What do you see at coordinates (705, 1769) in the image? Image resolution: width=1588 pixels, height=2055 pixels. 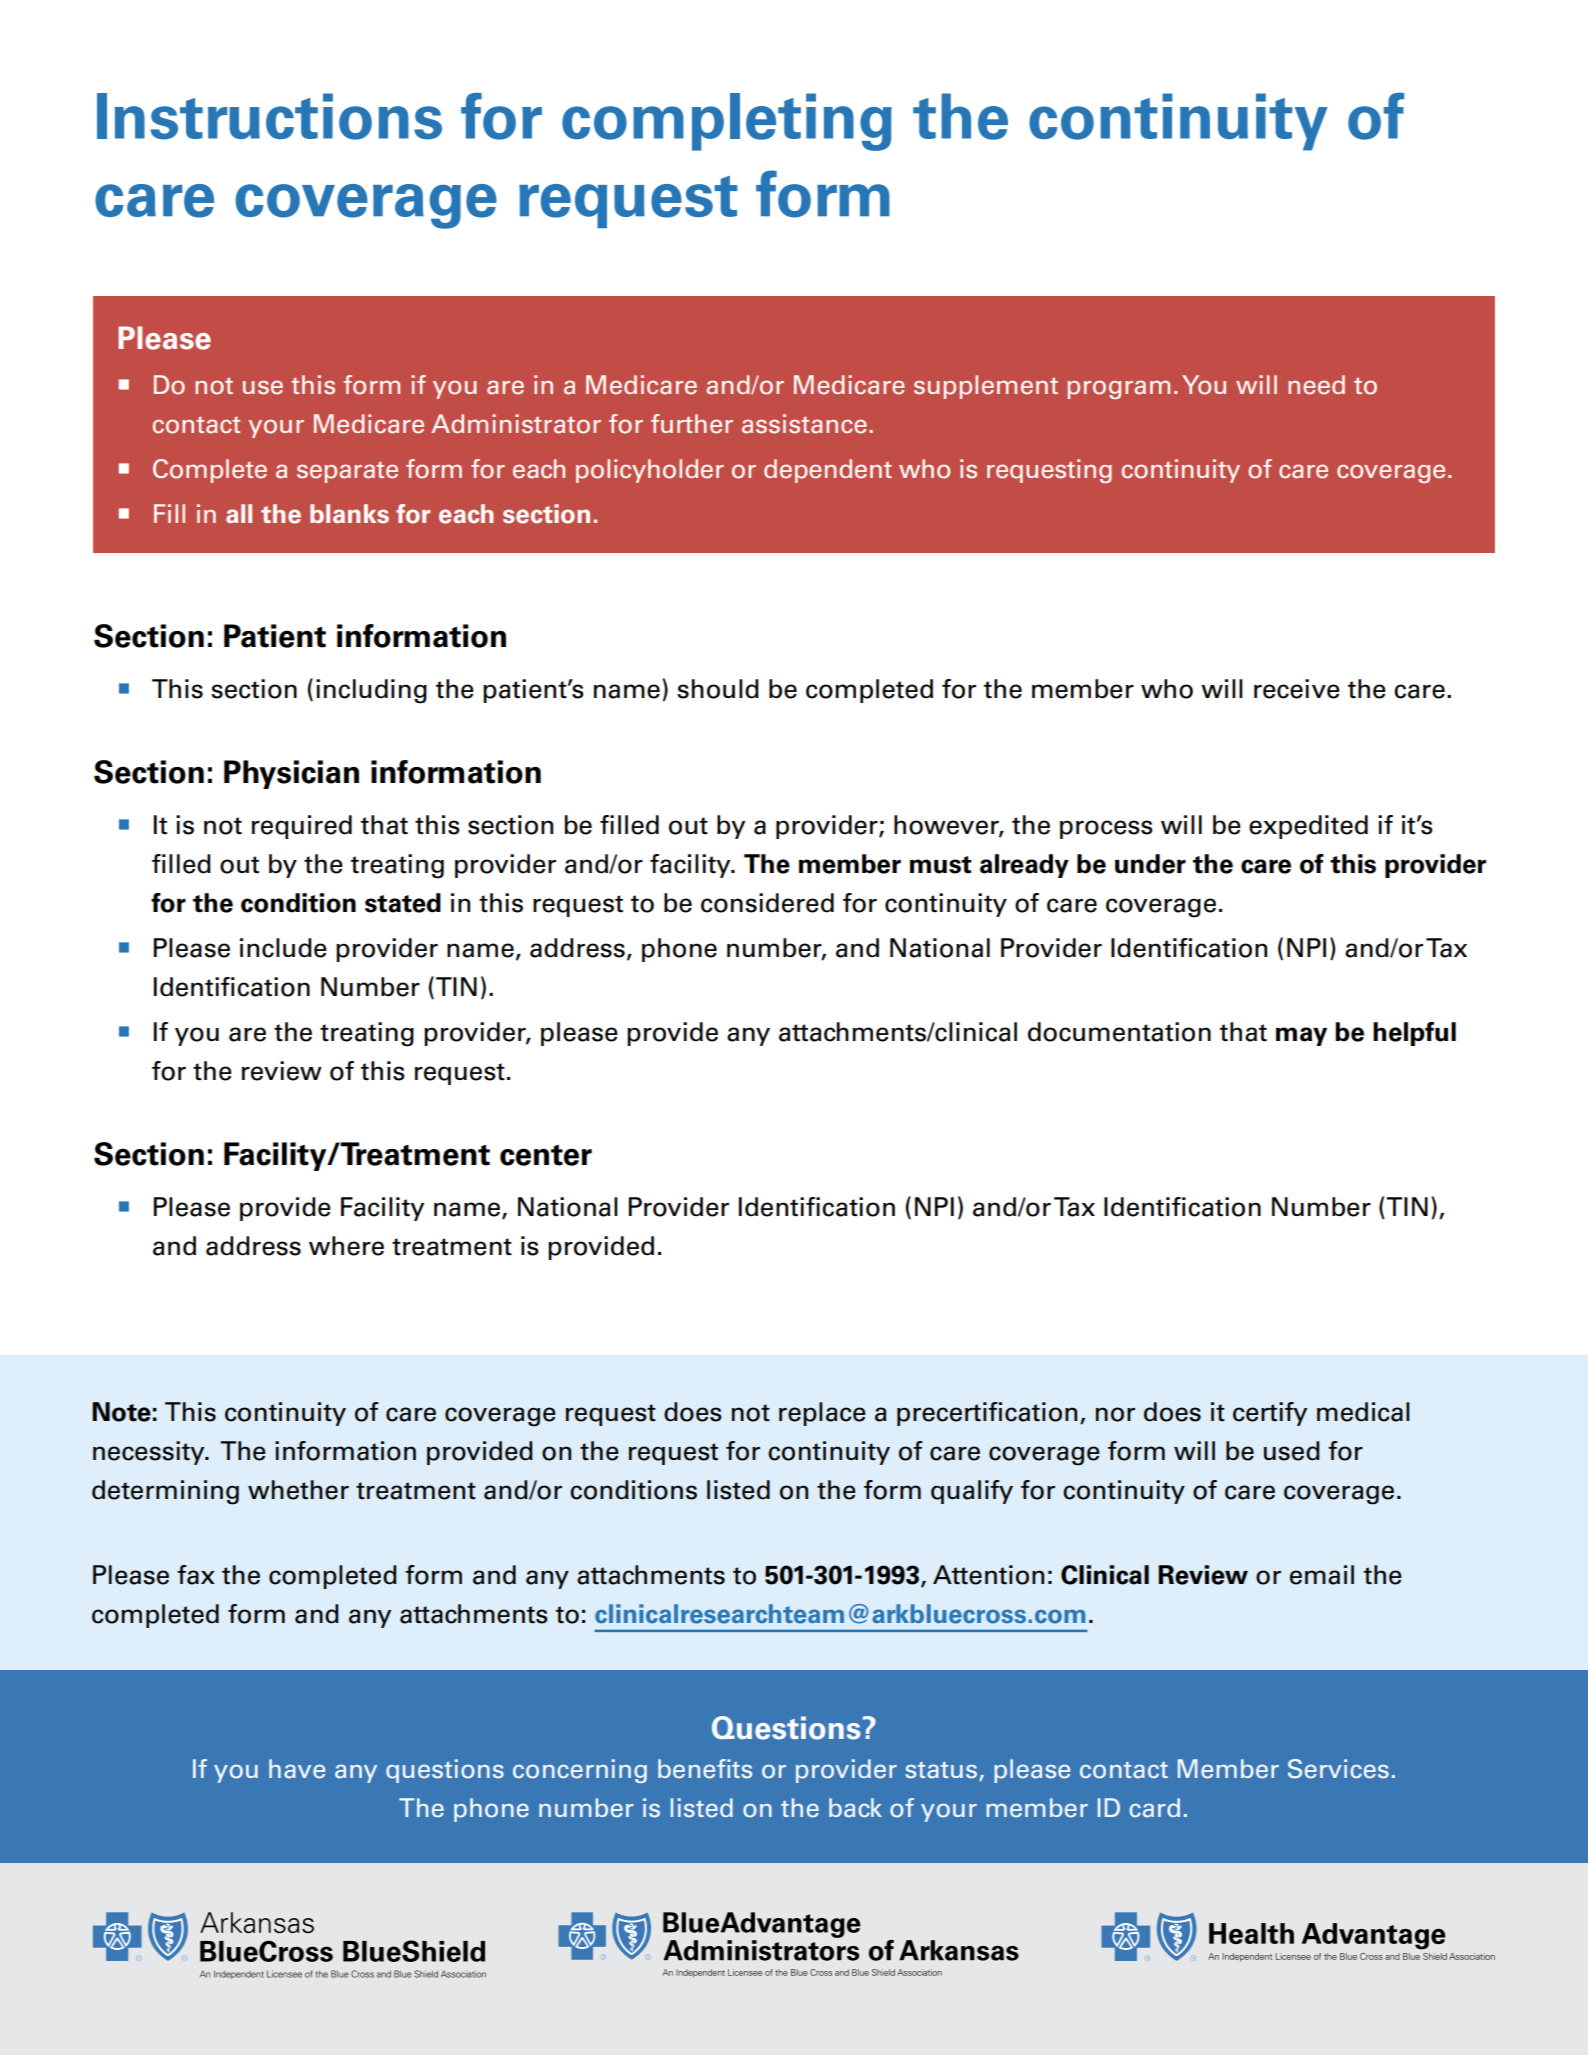 I see `benefits` at bounding box center [705, 1769].
